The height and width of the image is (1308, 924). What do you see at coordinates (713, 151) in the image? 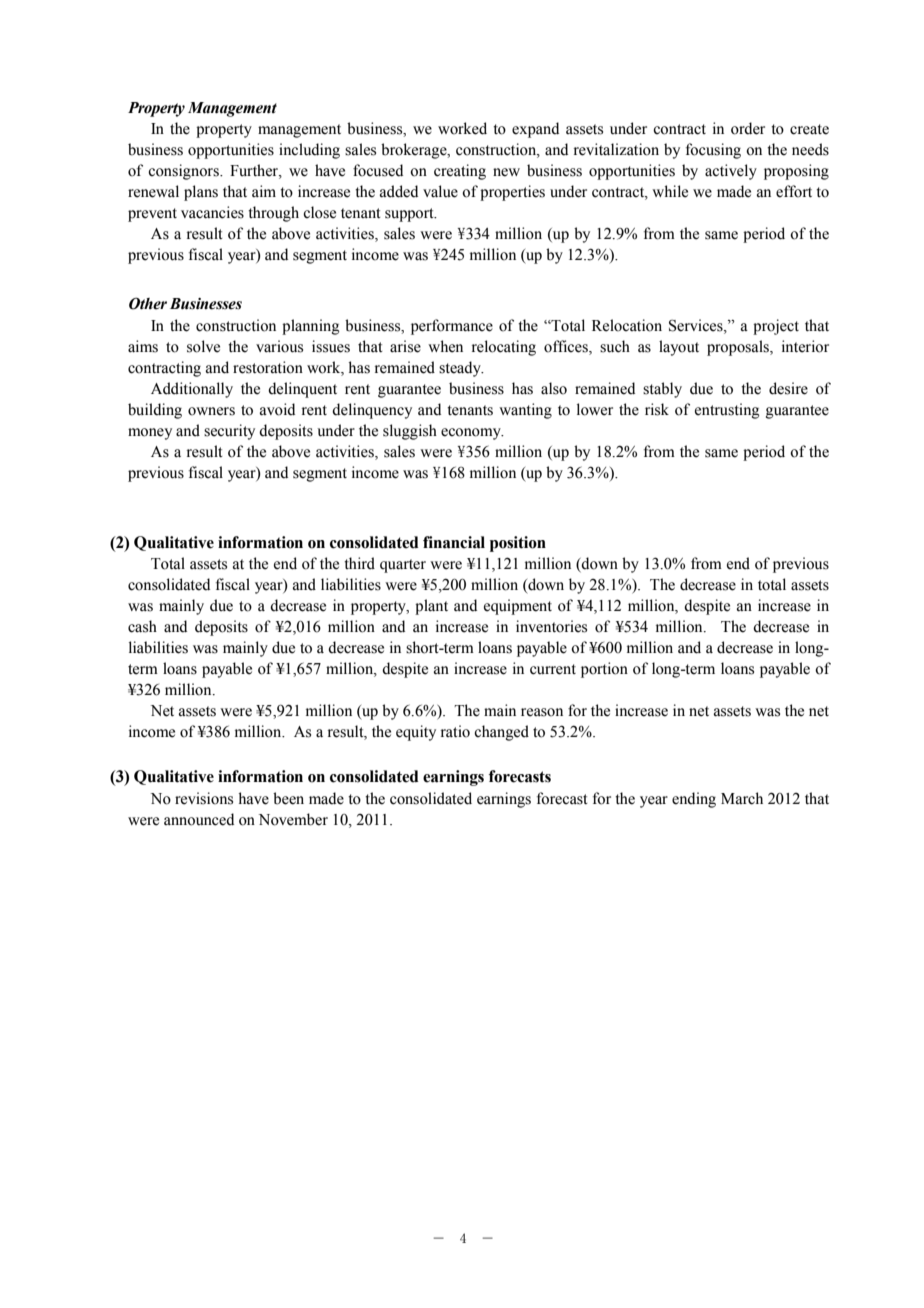
I see `focusing` at bounding box center [713, 151].
